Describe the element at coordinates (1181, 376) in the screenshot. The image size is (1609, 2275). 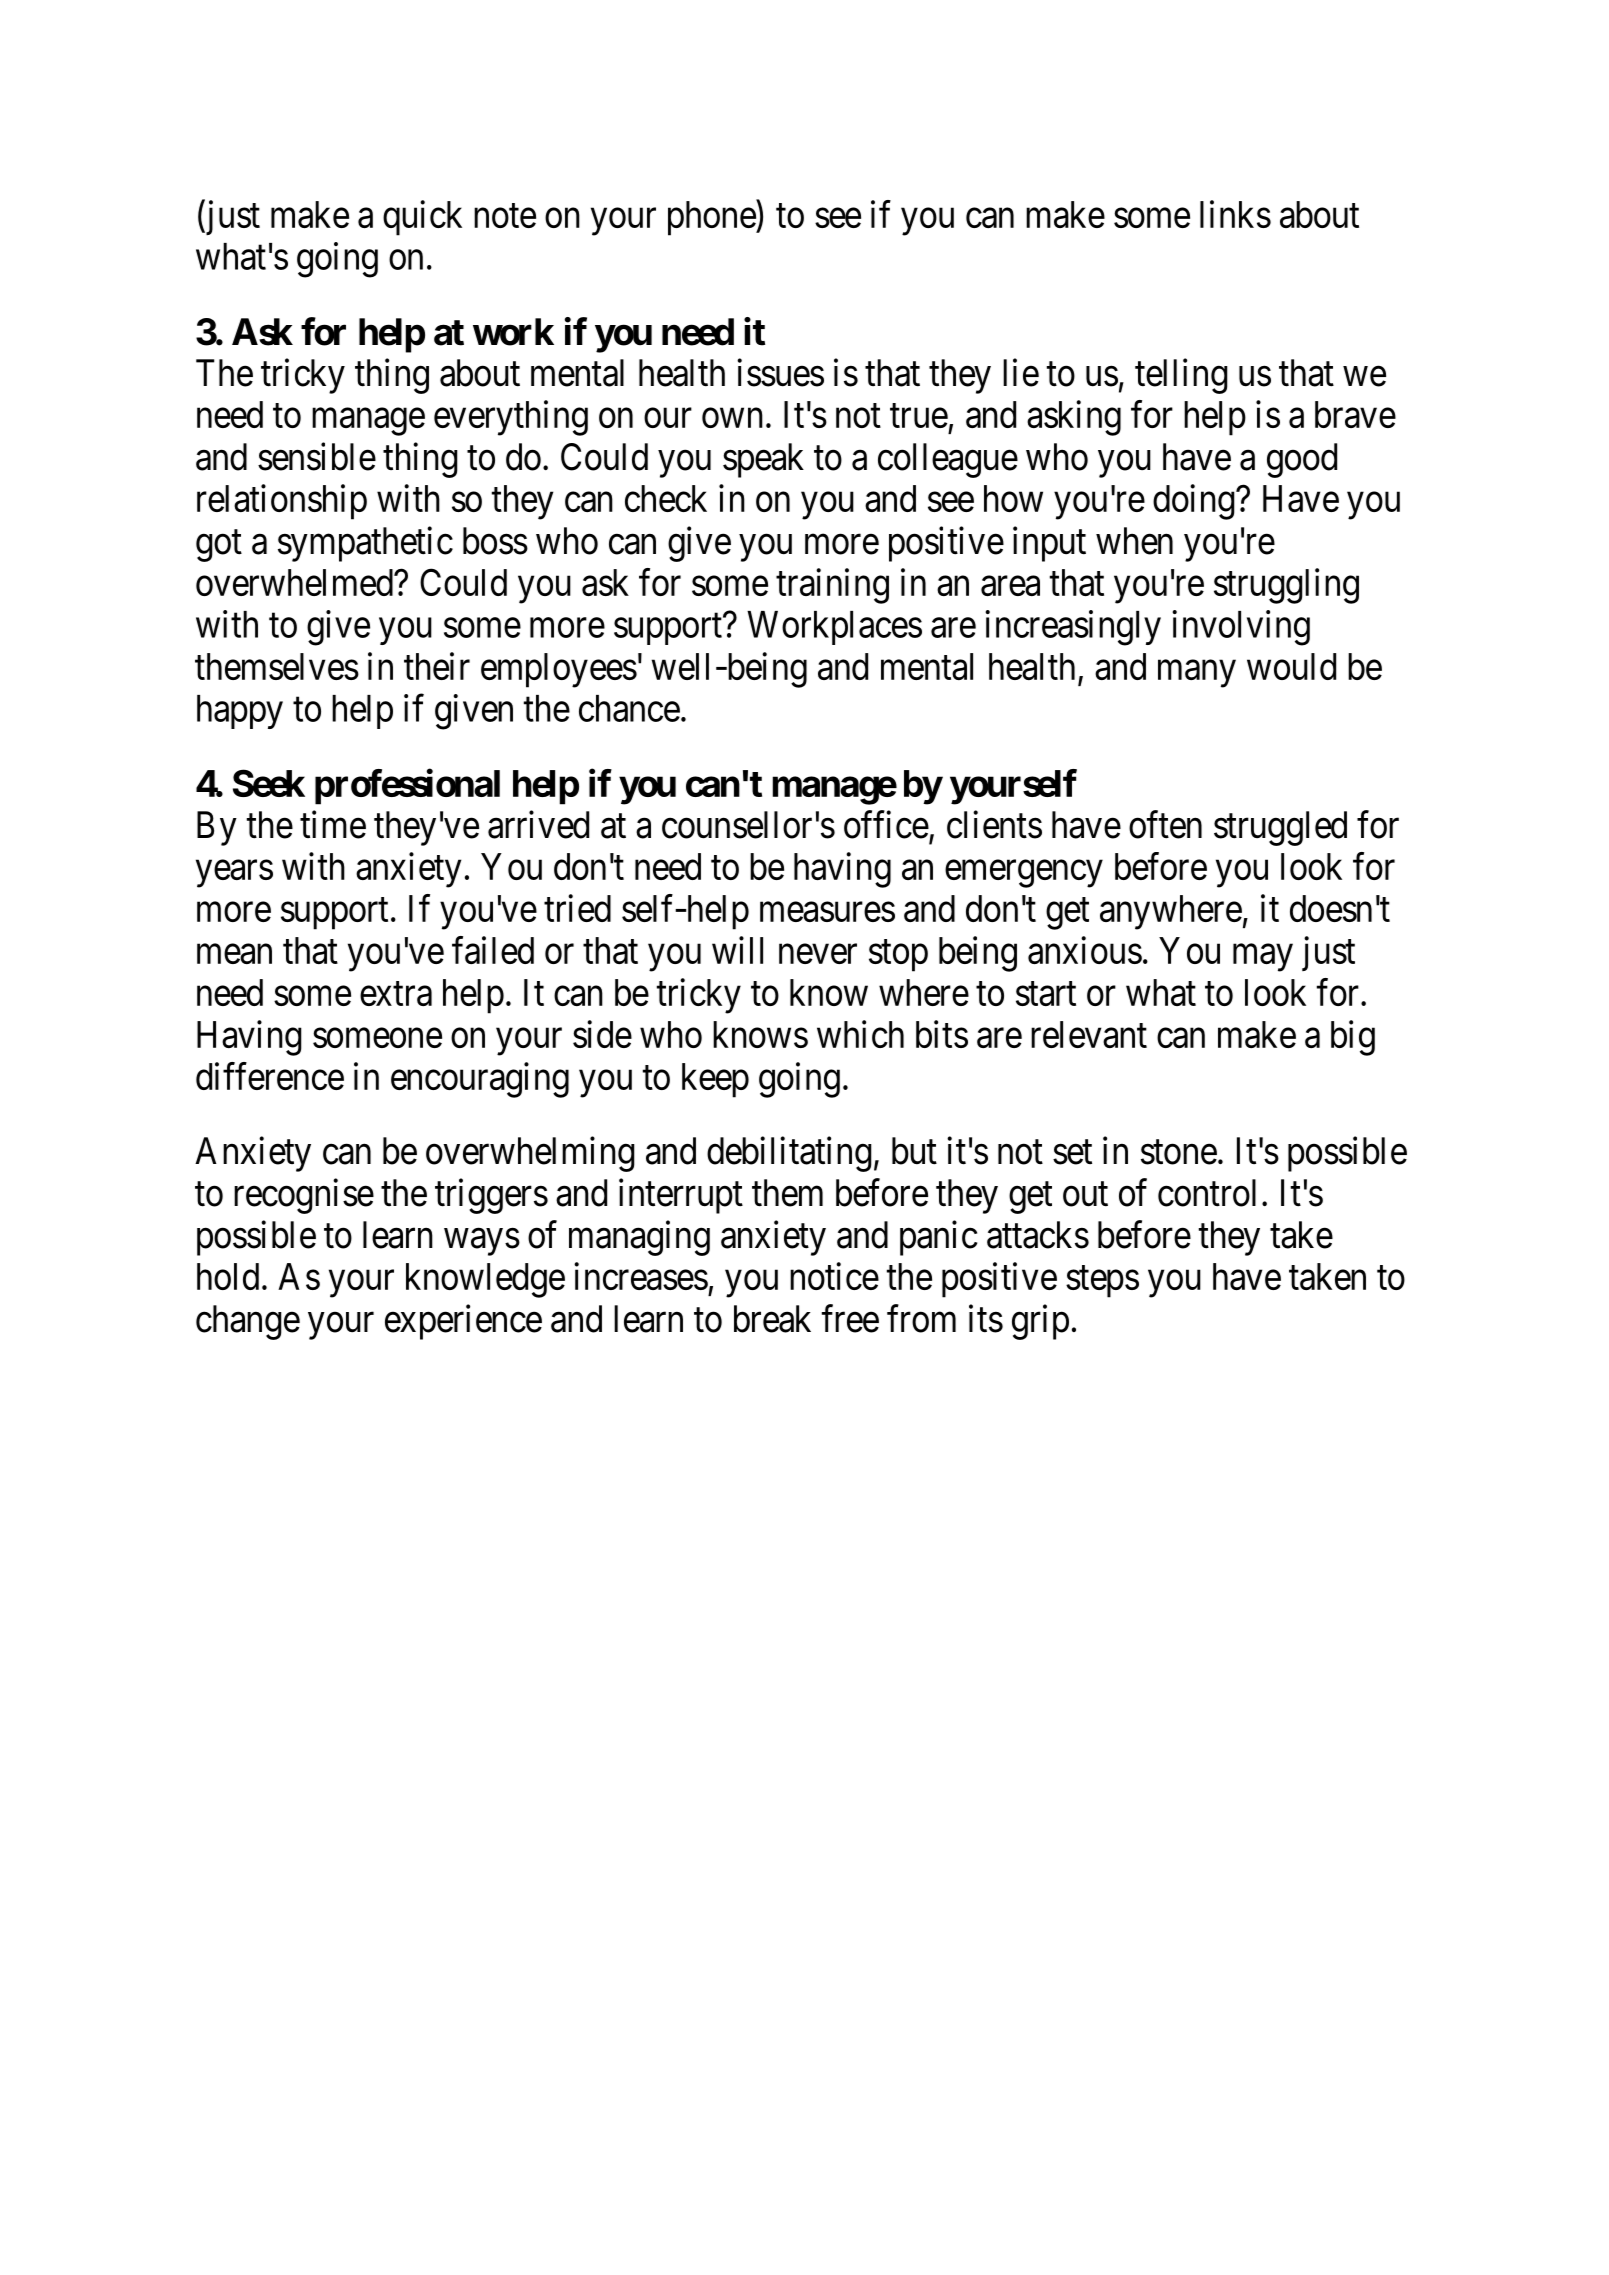
I see `telling` at that location.
